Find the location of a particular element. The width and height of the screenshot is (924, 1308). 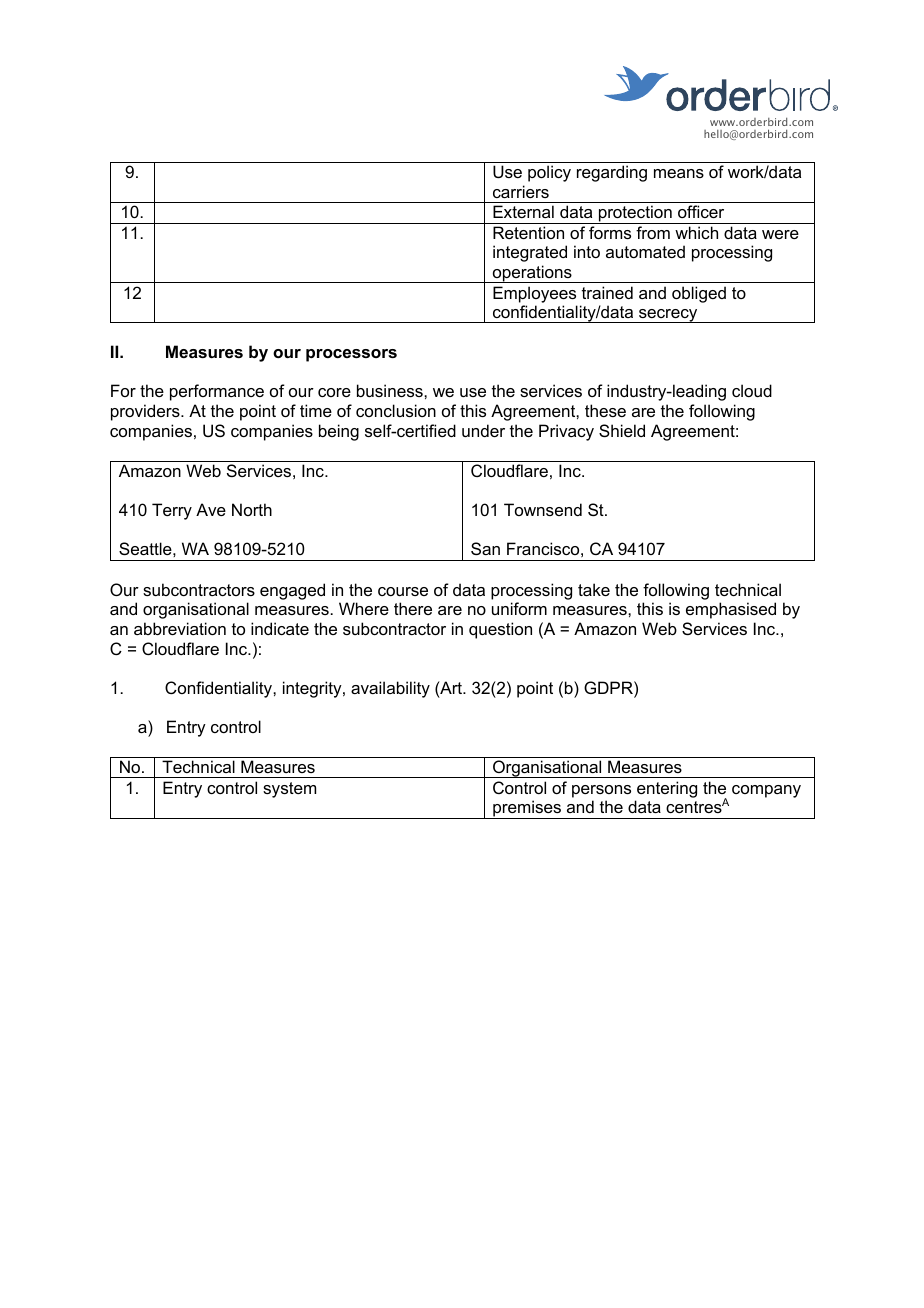

question is located at coordinates (500, 630).
